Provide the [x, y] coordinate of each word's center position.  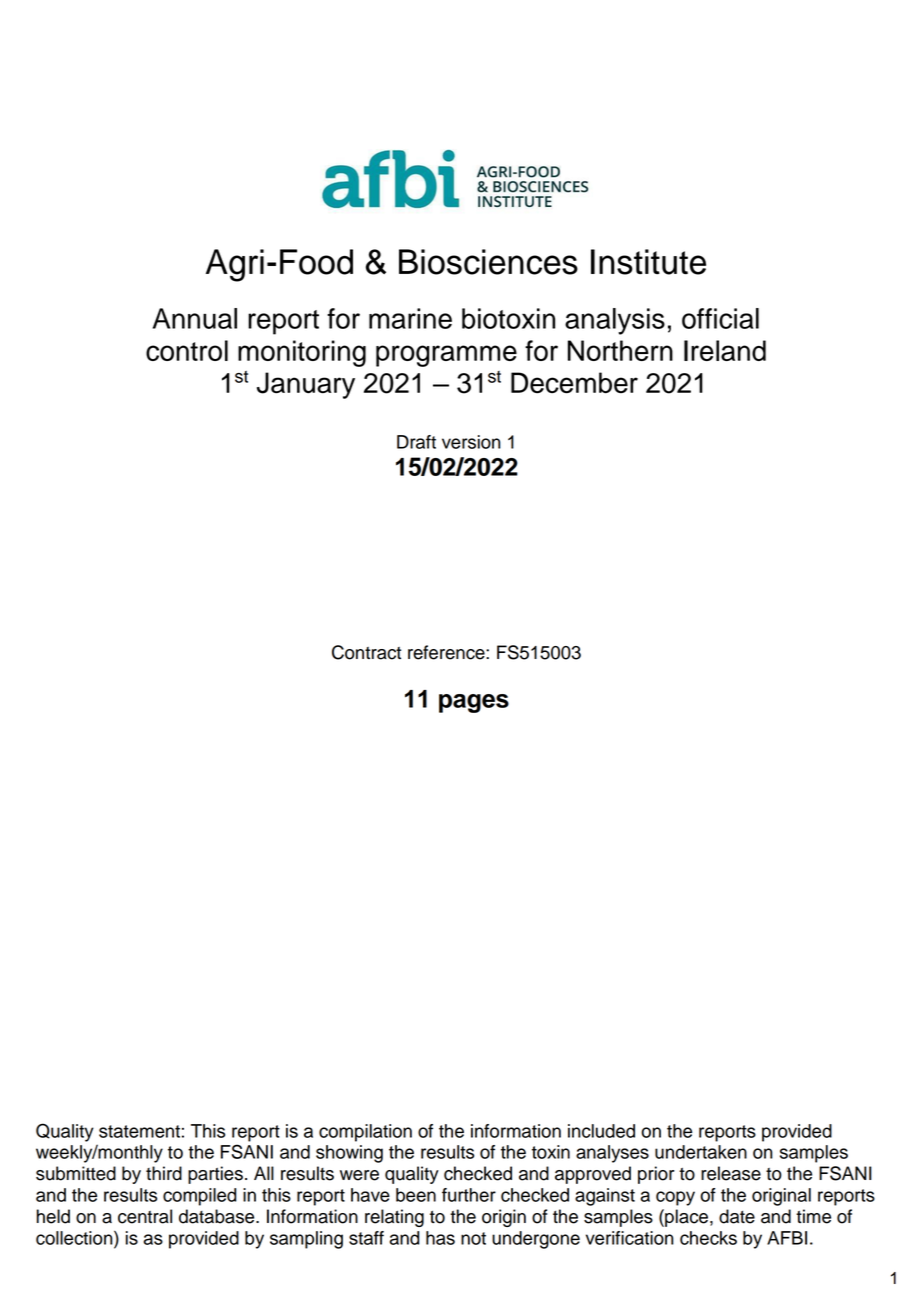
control [187, 350]
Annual [195, 318]
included [601, 1131]
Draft [416, 442]
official [720, 318]
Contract [366, 652]
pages [474, 703]
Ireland [725, 350]
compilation [365, 1133]
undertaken [701, 1152]
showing [349, 1154]
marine [410, 318]
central [145, 1216]
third [164, 1173]
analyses [612, 1154]
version [471, 442]
